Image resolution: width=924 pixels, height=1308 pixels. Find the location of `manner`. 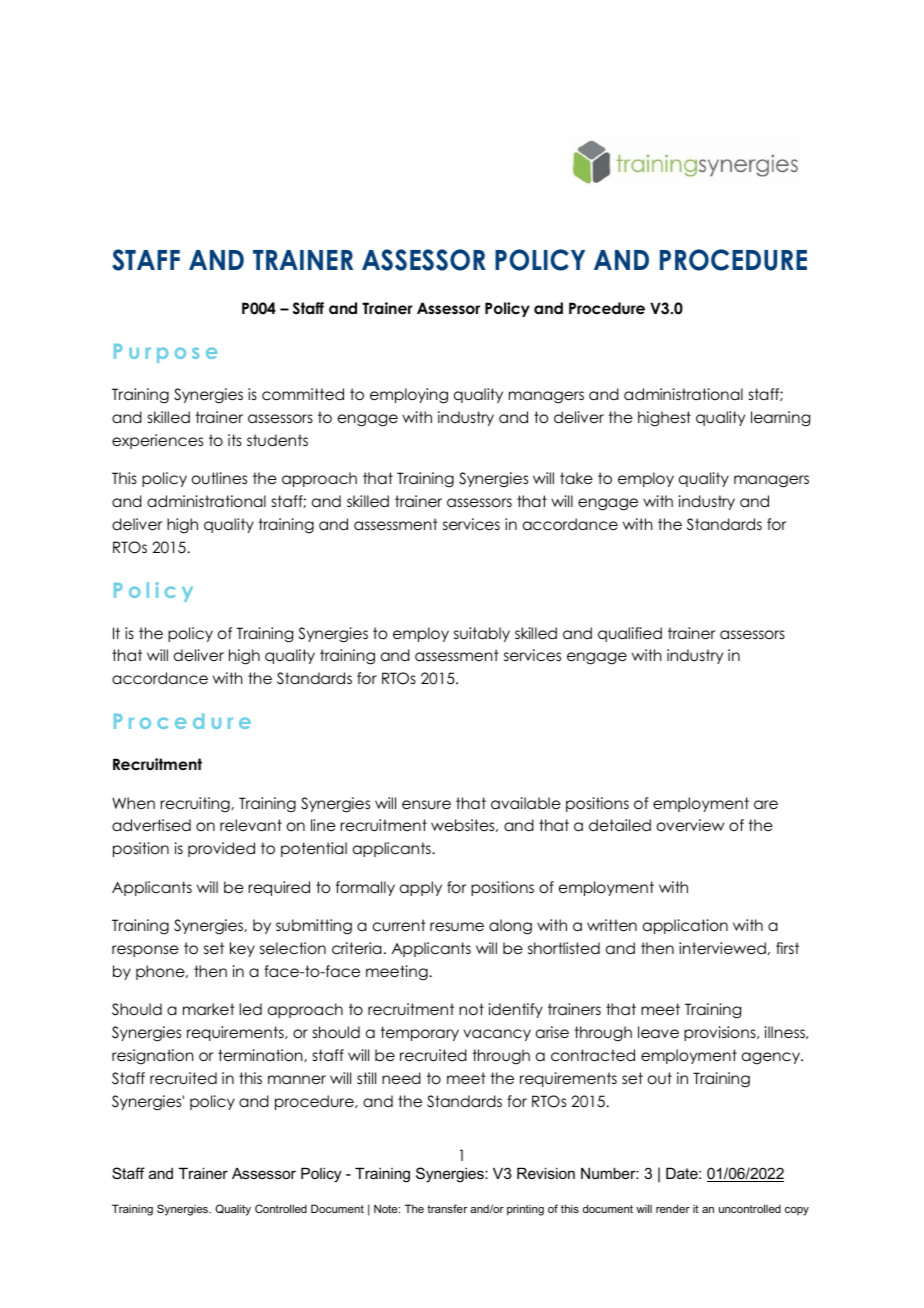

manner is located at coordinates (297, 1079).
